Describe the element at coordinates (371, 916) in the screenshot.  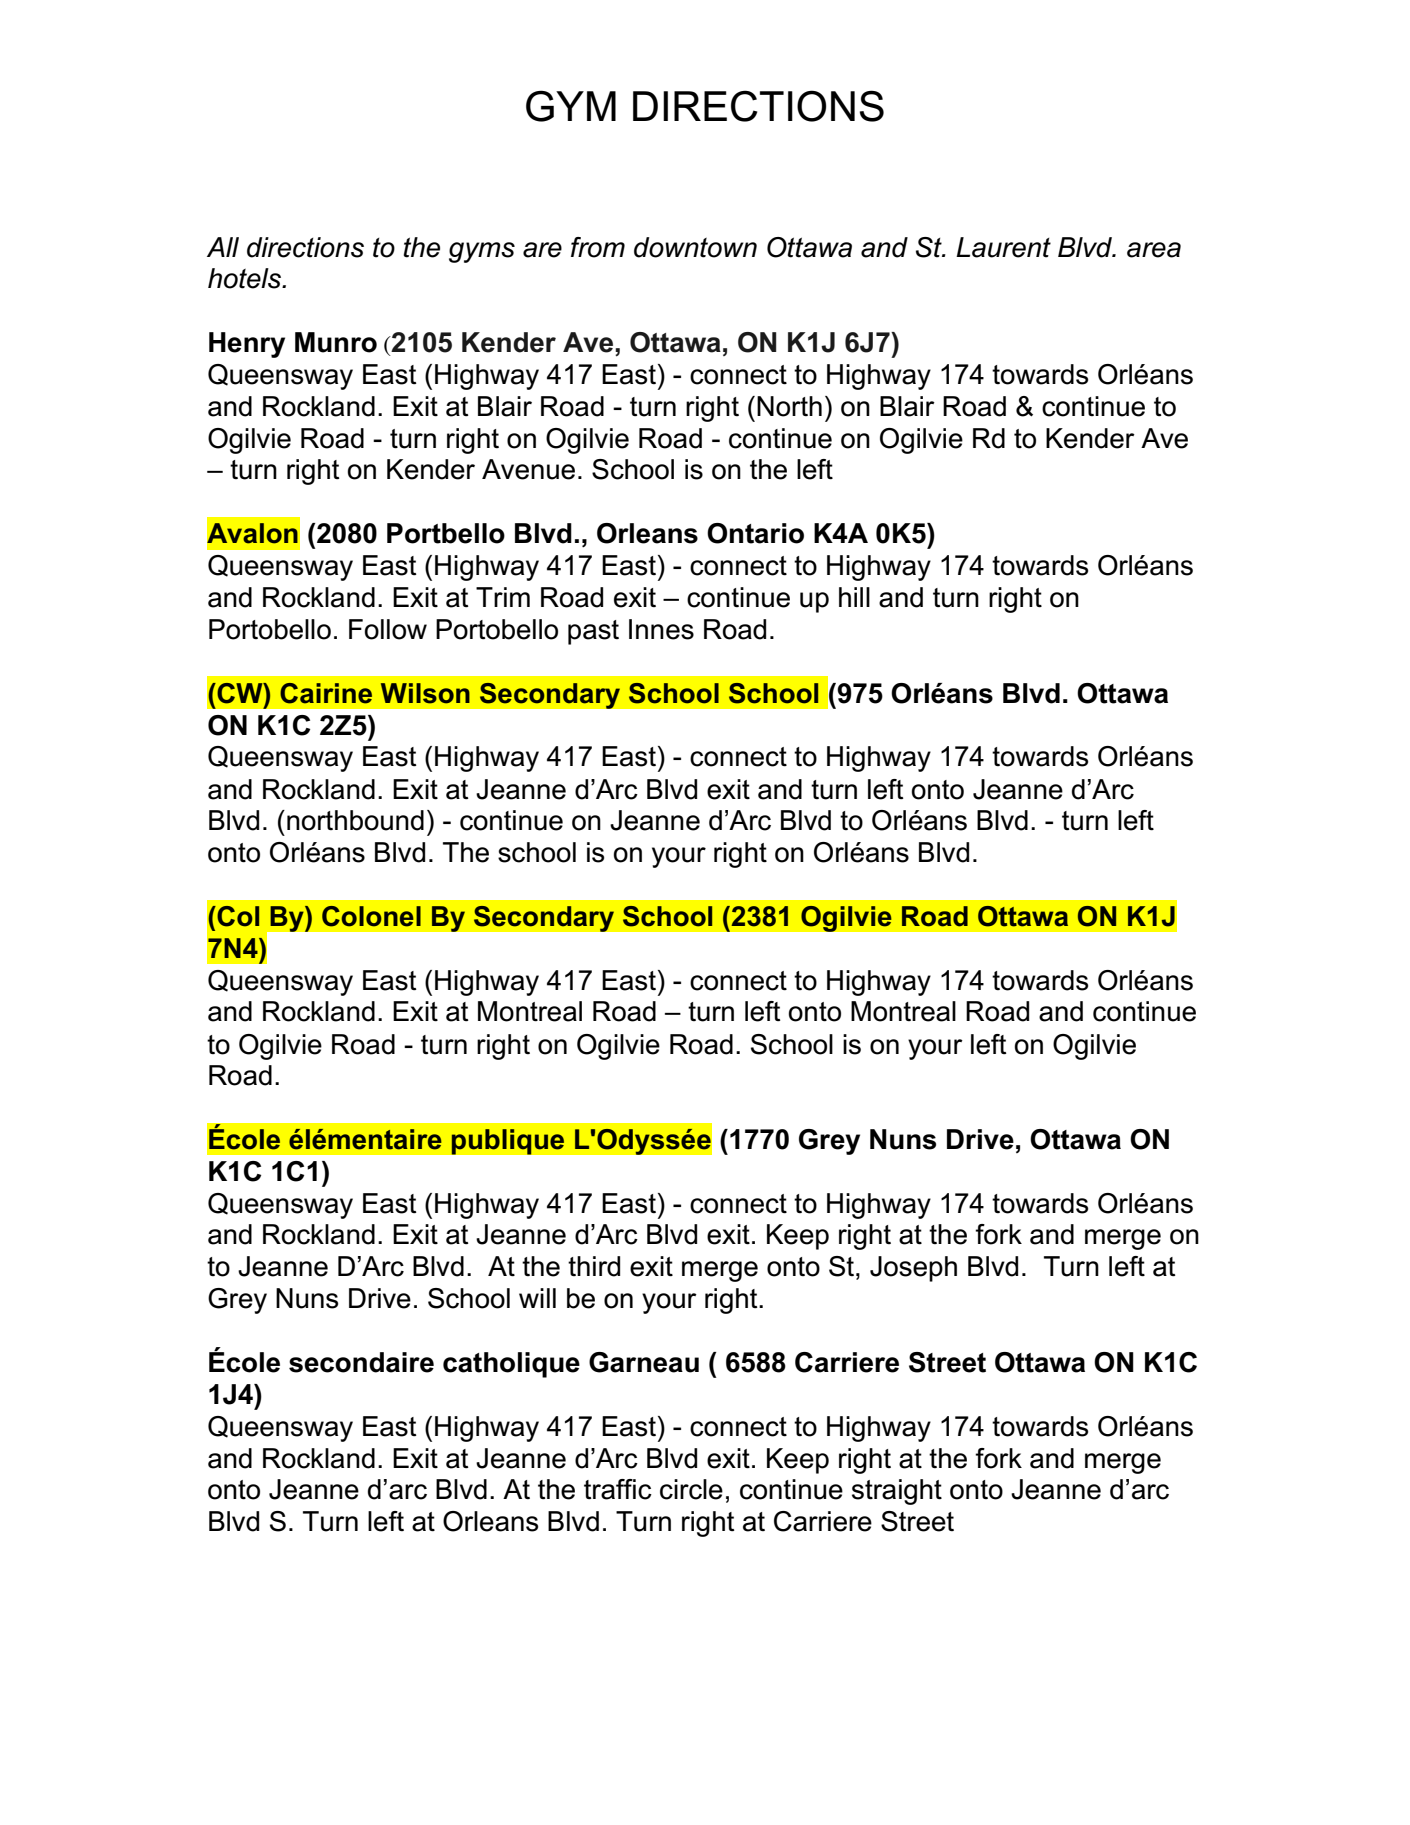
I see `Colonel` at that location.
